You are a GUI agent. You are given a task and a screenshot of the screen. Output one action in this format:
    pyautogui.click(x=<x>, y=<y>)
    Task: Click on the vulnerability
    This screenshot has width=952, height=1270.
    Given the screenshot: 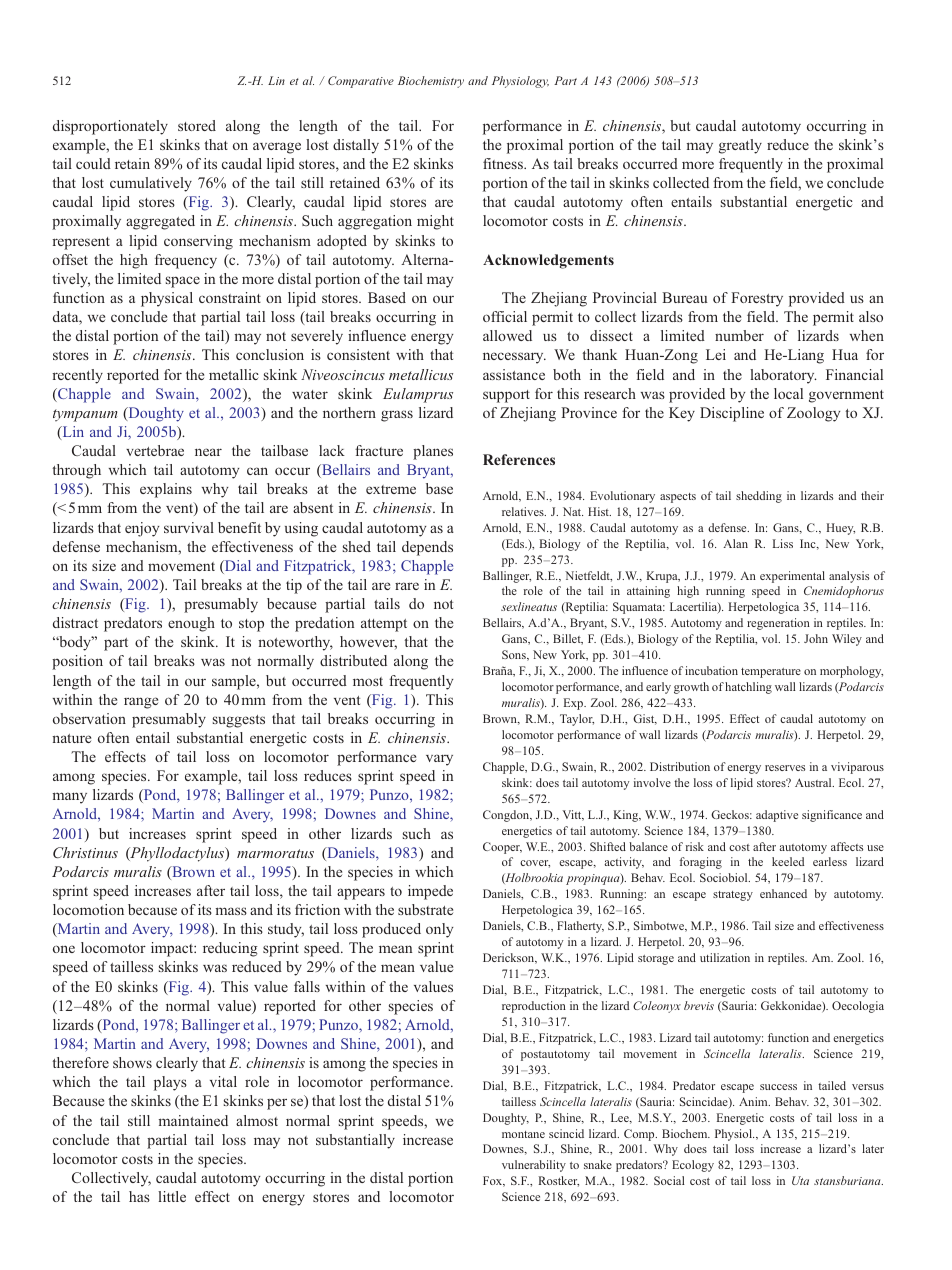 What is the action you would take?
    pyautogui.click(x=534, y=1166)
